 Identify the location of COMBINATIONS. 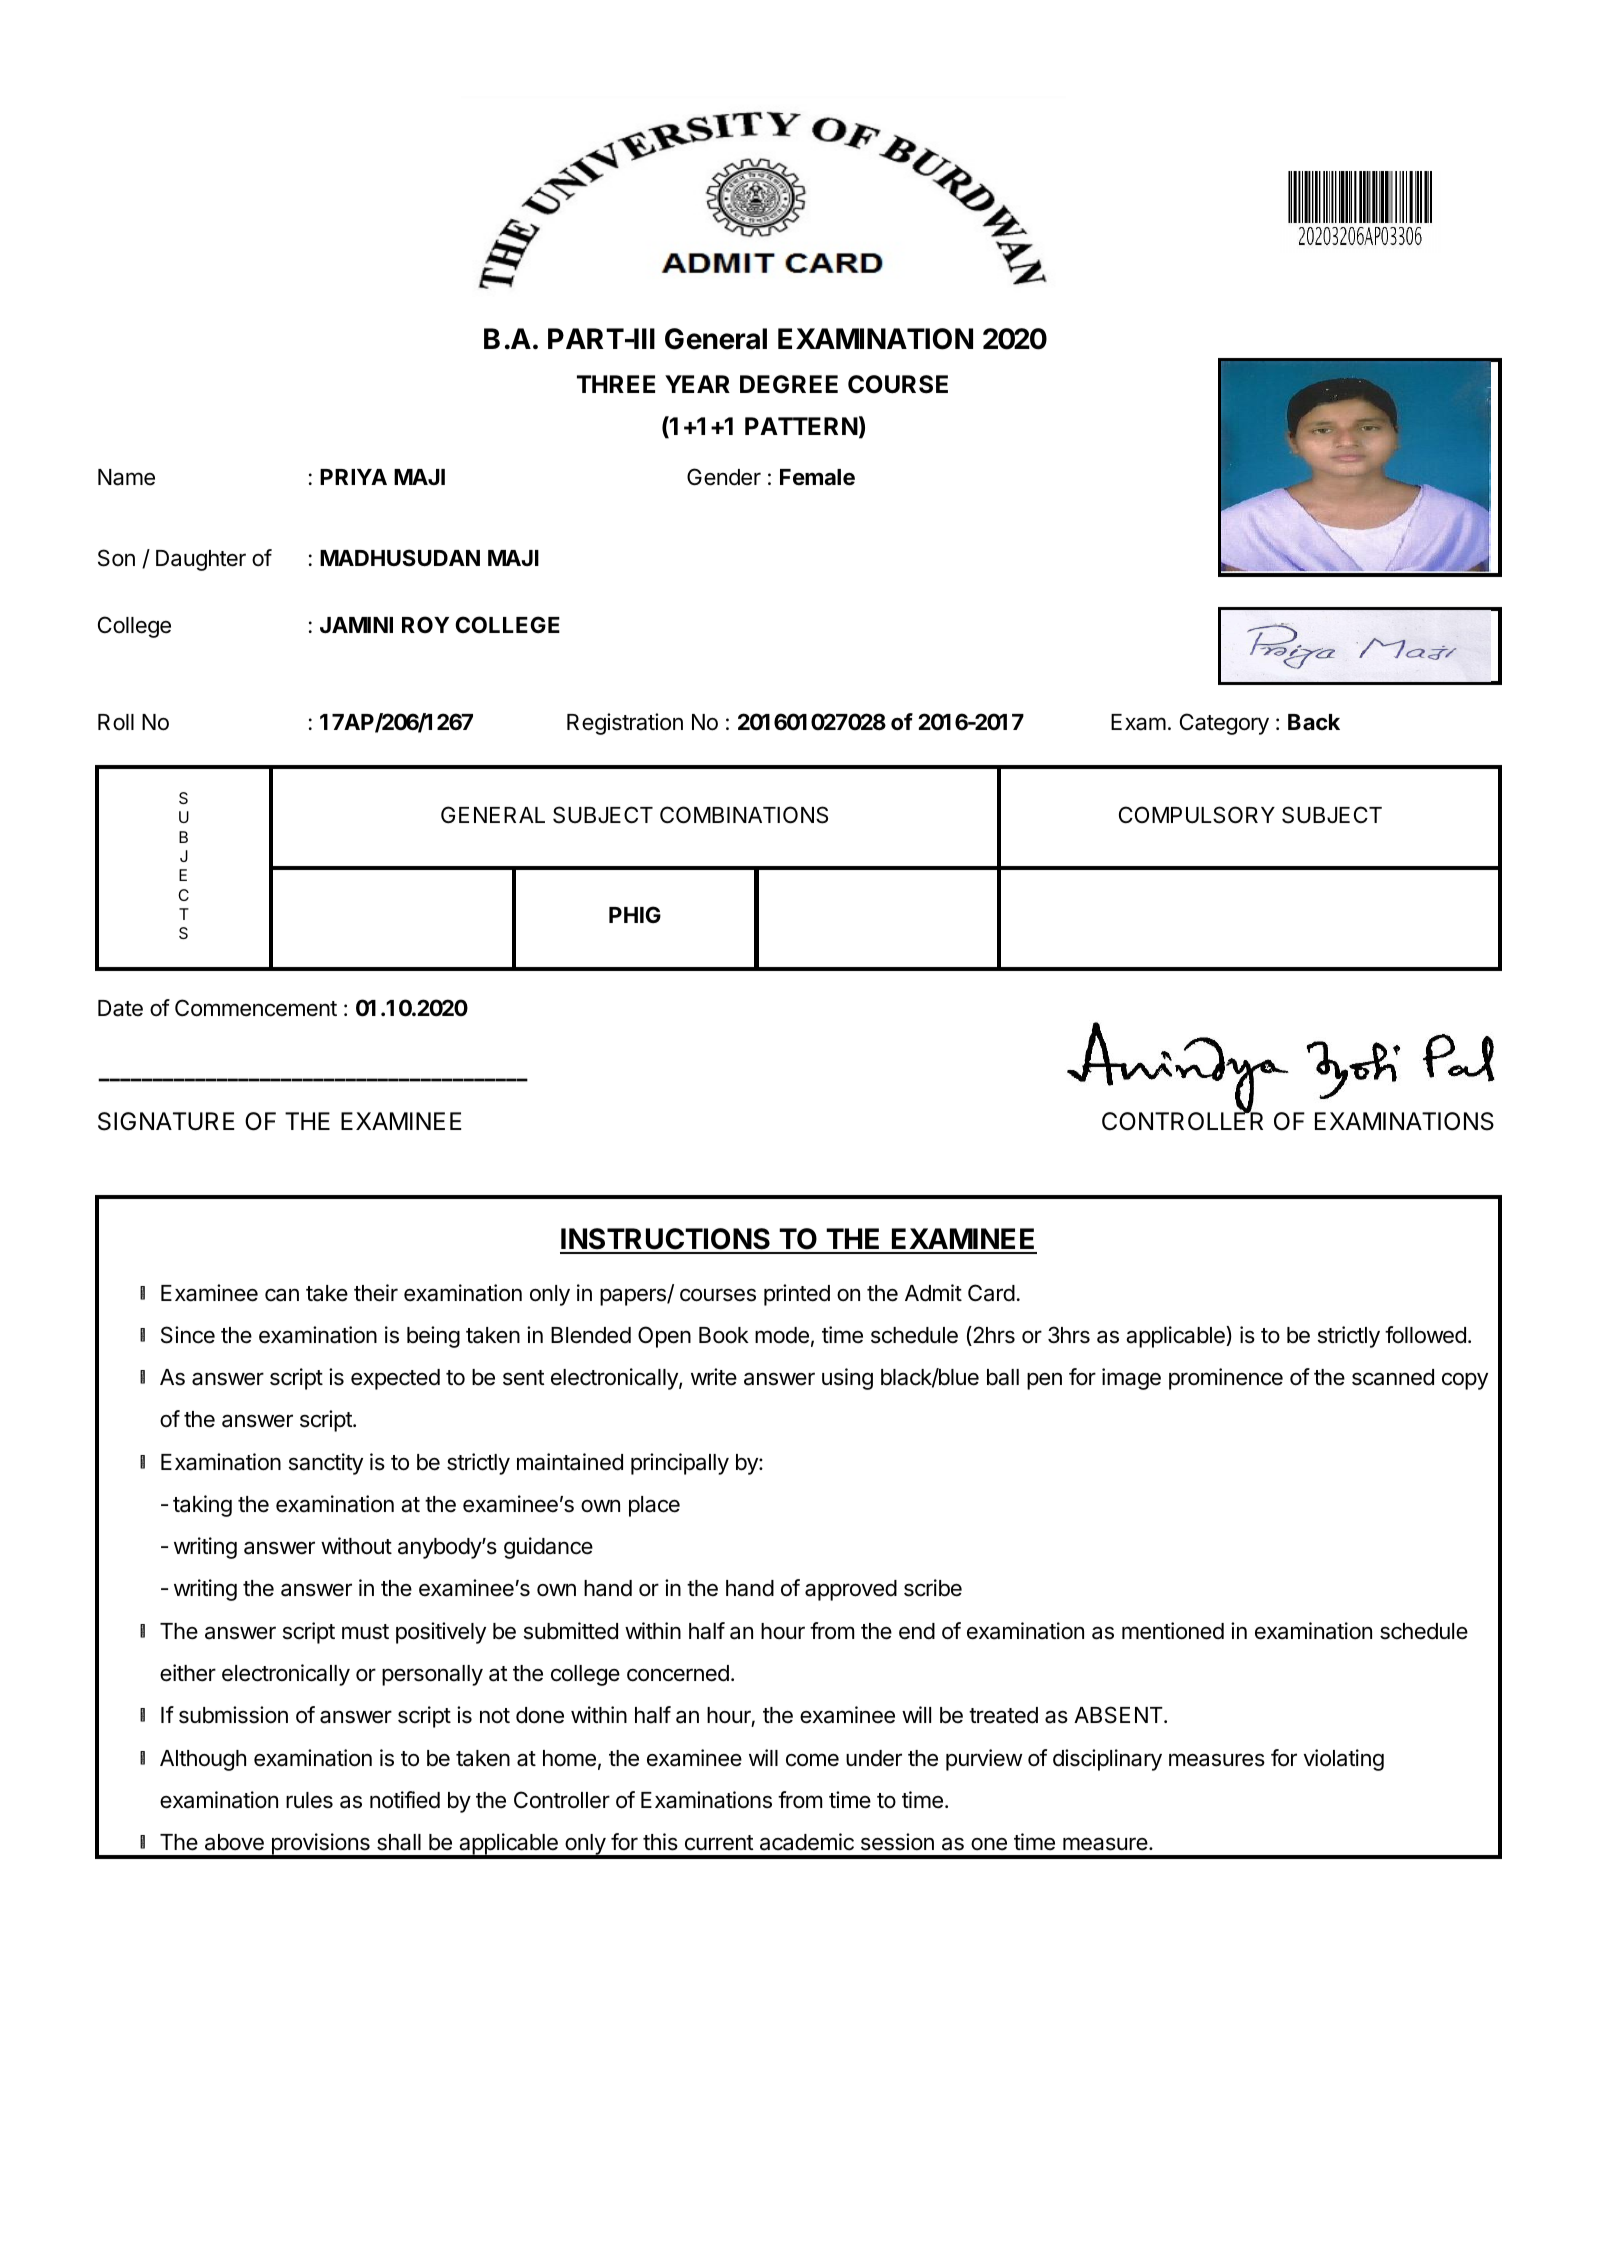
(744, 815).
